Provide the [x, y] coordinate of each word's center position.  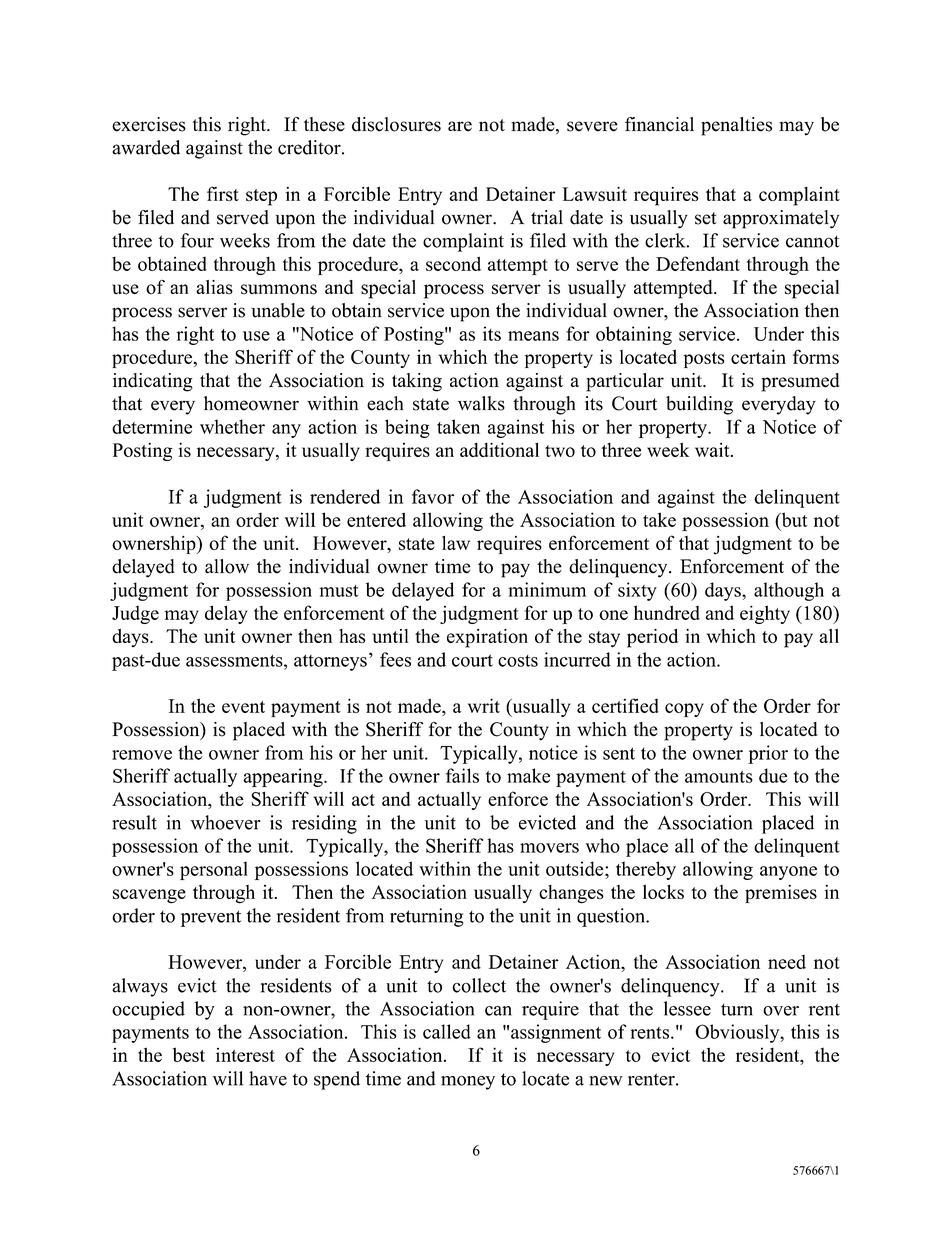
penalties [736, 126]
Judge [135, 615]
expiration [487, 638]
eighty [765, 614]
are [460, 126]
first [223, 193]
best [189, 1054]
